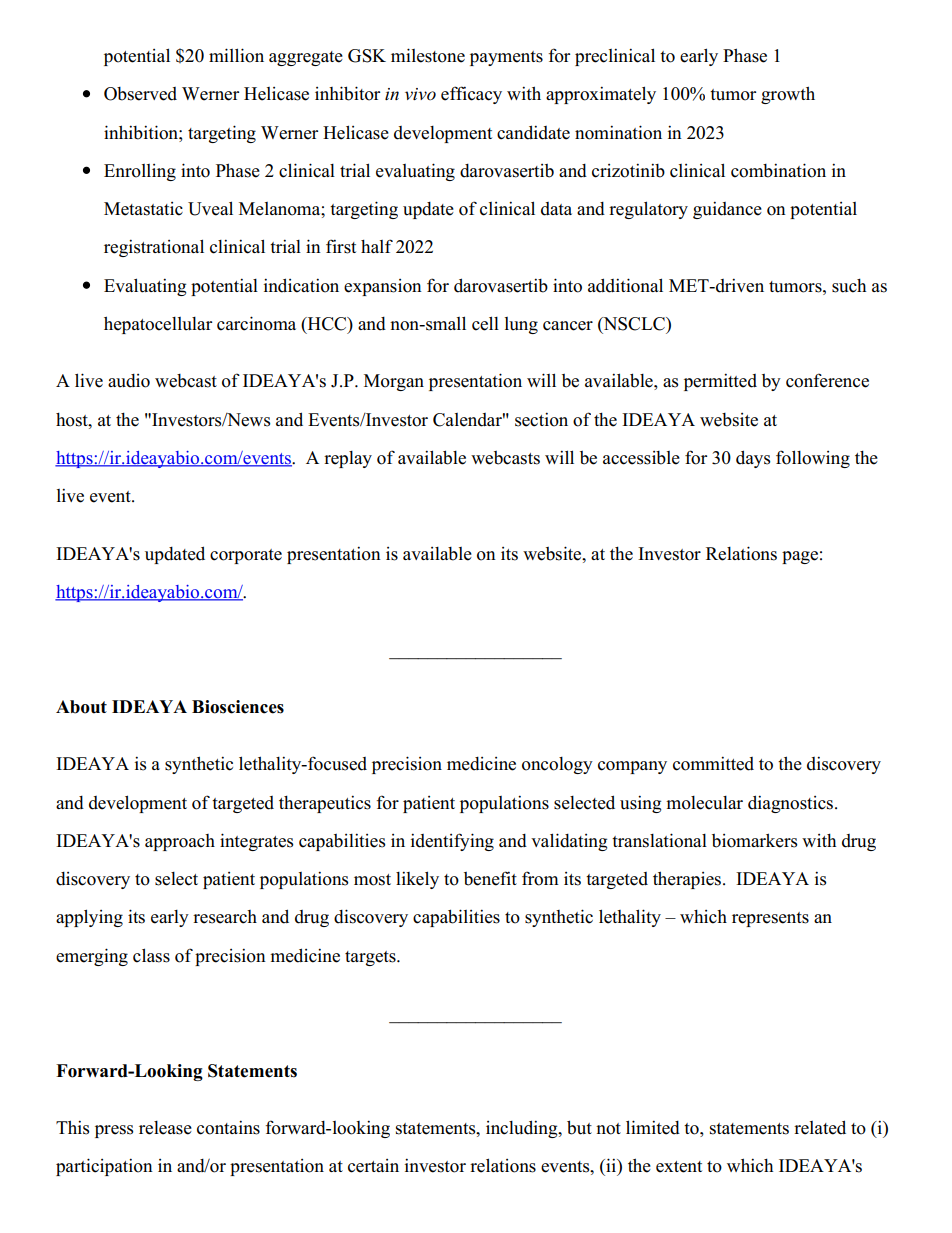  What do you see at coordinates (246, 556) in the screenshot?
I see `corporate` at bounding box center [246, 556].
